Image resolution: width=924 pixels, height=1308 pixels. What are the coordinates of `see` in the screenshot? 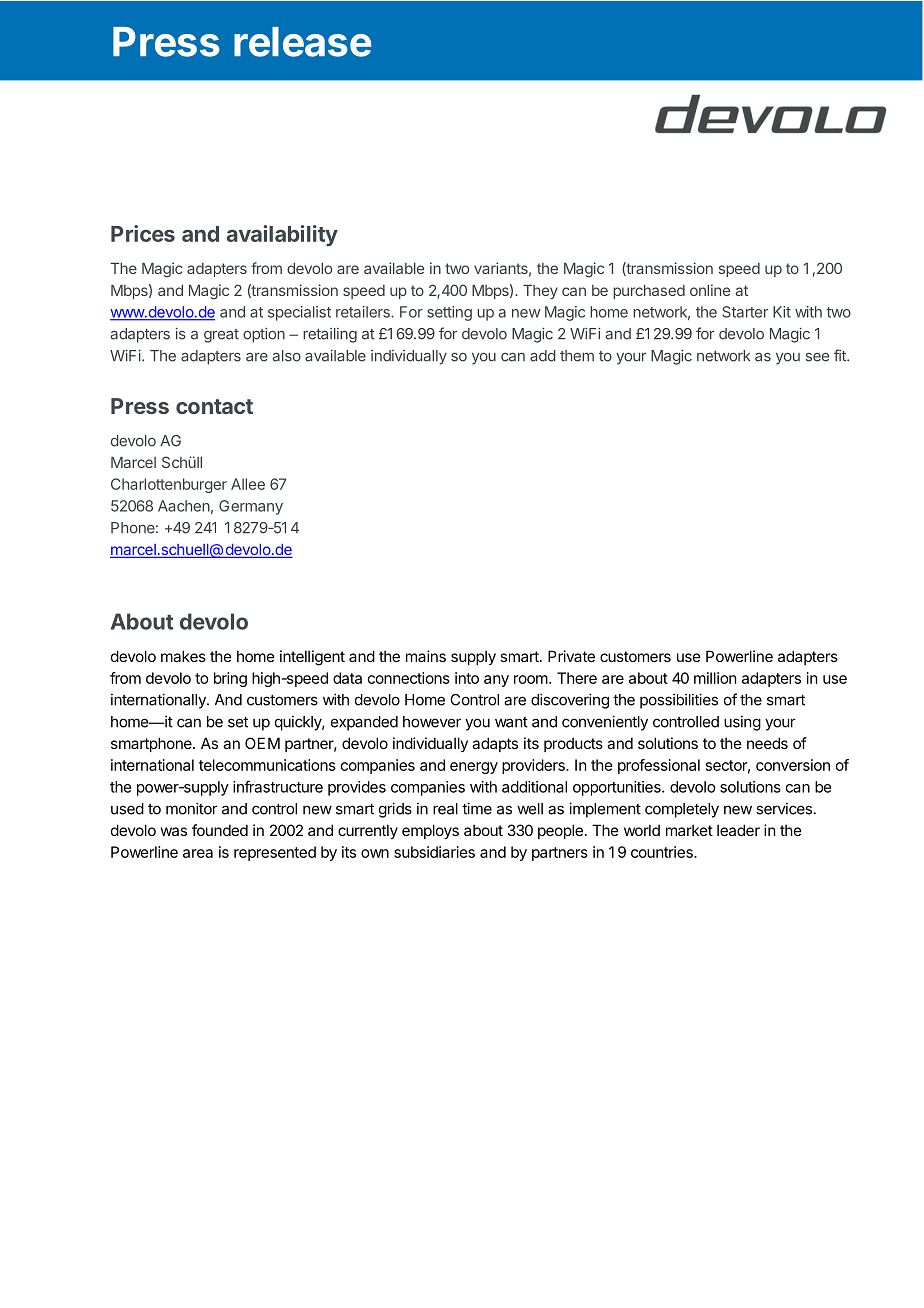 It's located at (817, 357).
